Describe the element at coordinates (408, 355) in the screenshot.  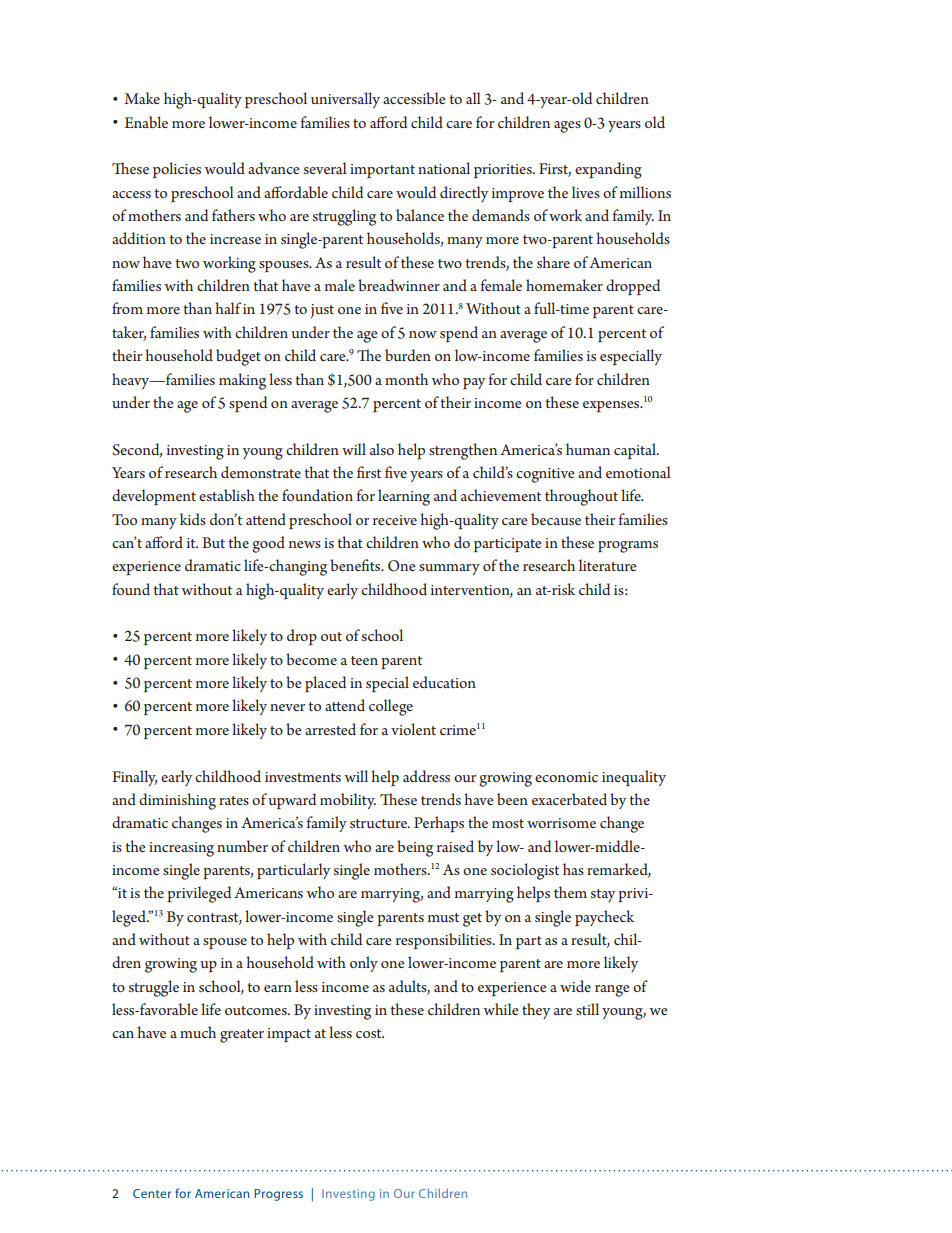
I see `burden` at that location.
